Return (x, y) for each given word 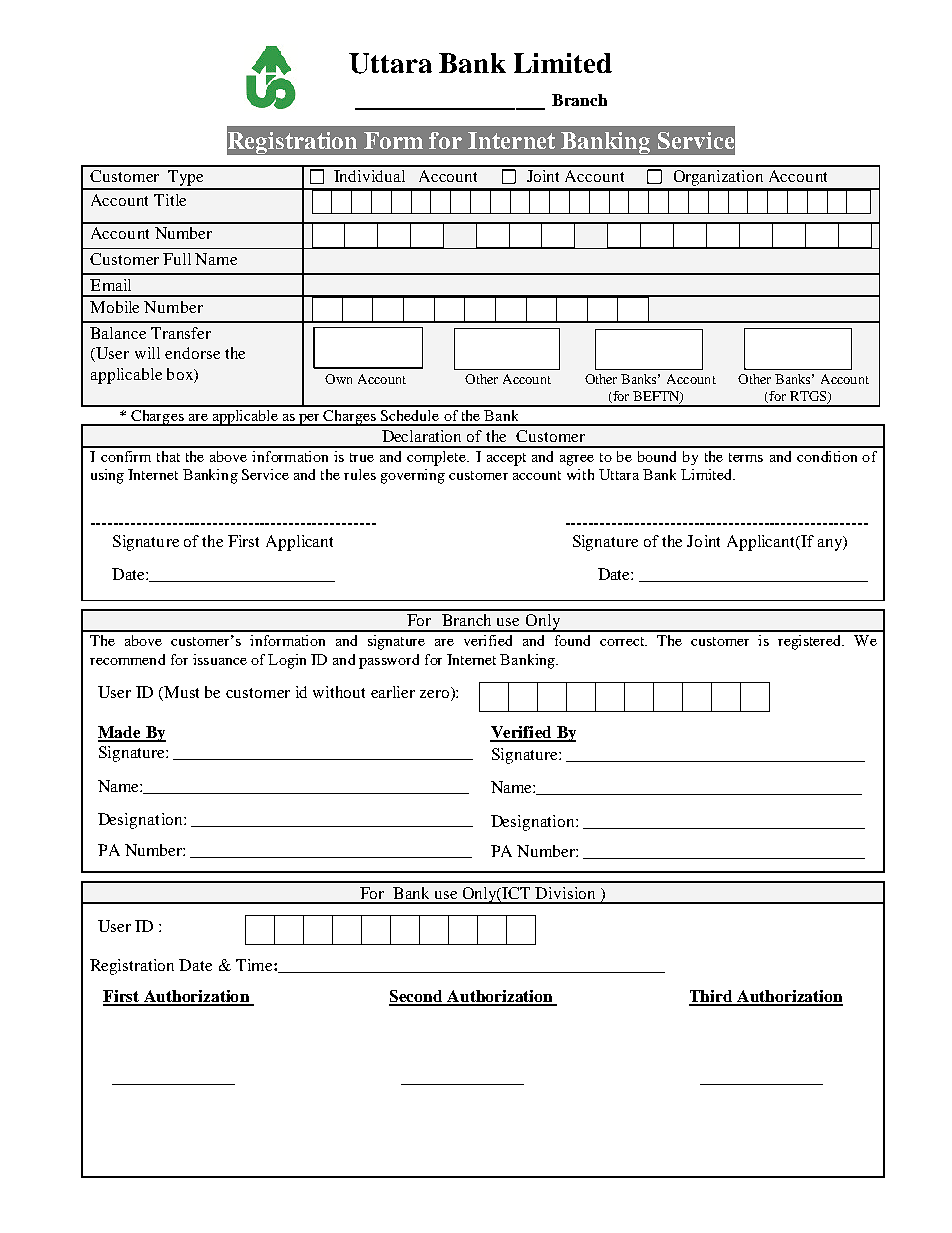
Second (417, 997)
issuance (220, 659)
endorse (192, 353)
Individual (369, 176)
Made (120, 733)
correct (623, 641)
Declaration (421, 436)
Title (170, 200)
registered (811, 642)
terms (746, 457)
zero (436, 695)
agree (577, 460)
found (572, 640)
